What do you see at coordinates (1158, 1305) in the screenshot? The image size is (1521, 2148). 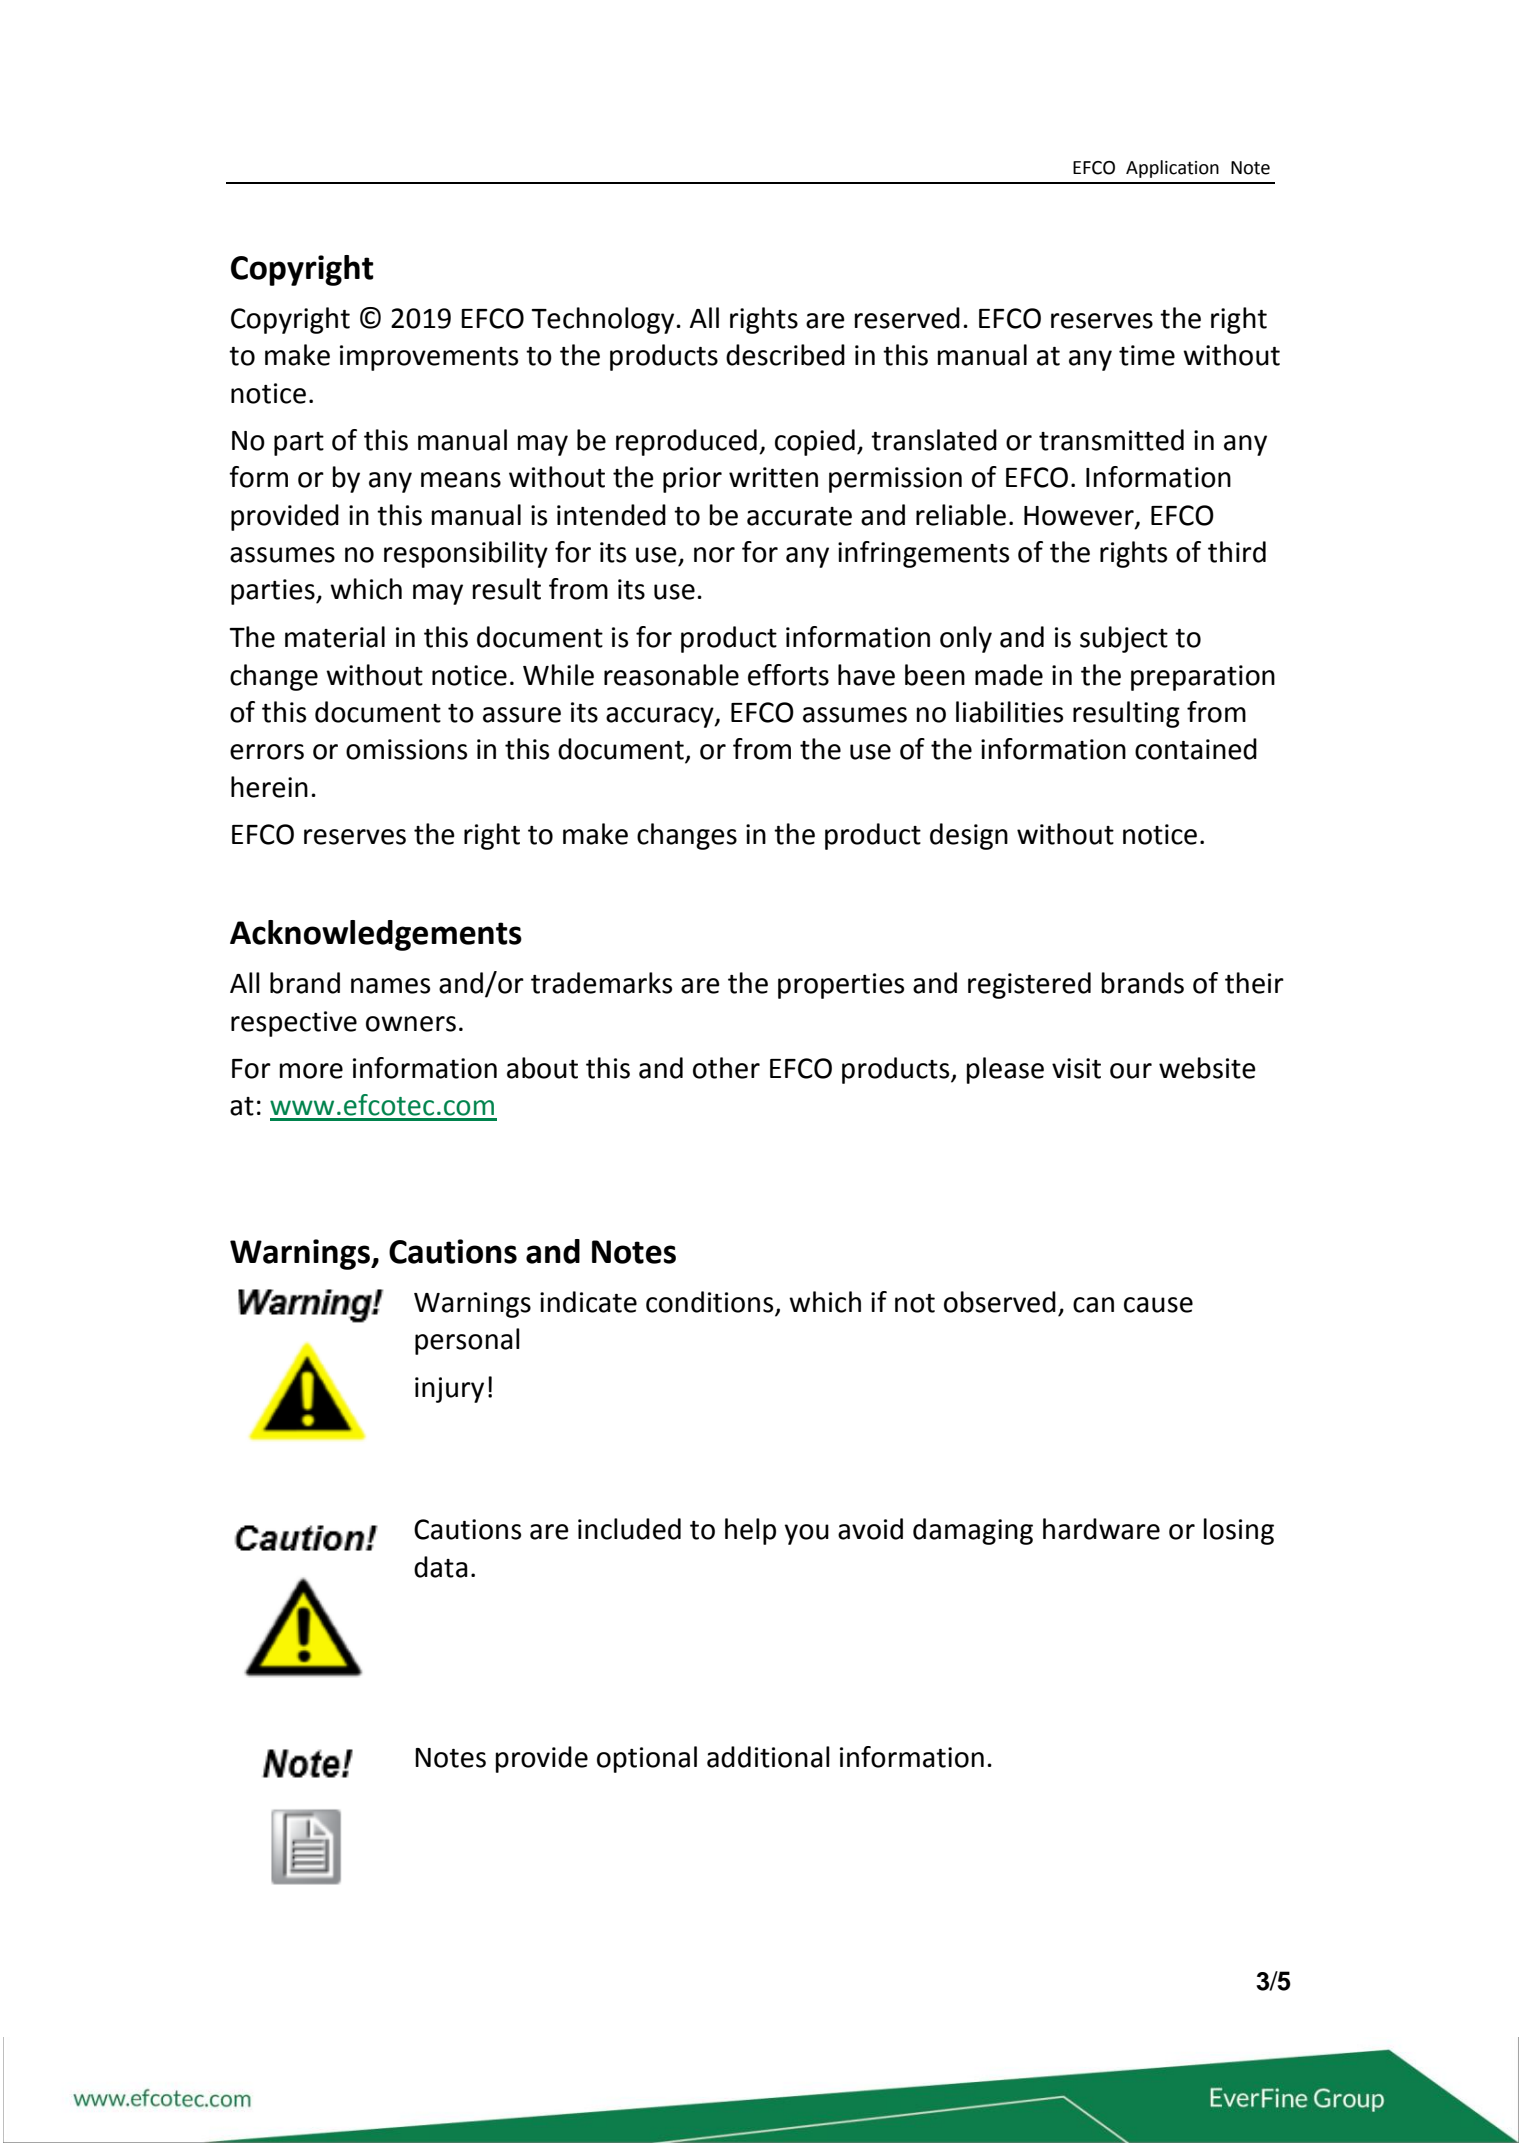 I see `cause` at bounding box center [1158, 1305].
